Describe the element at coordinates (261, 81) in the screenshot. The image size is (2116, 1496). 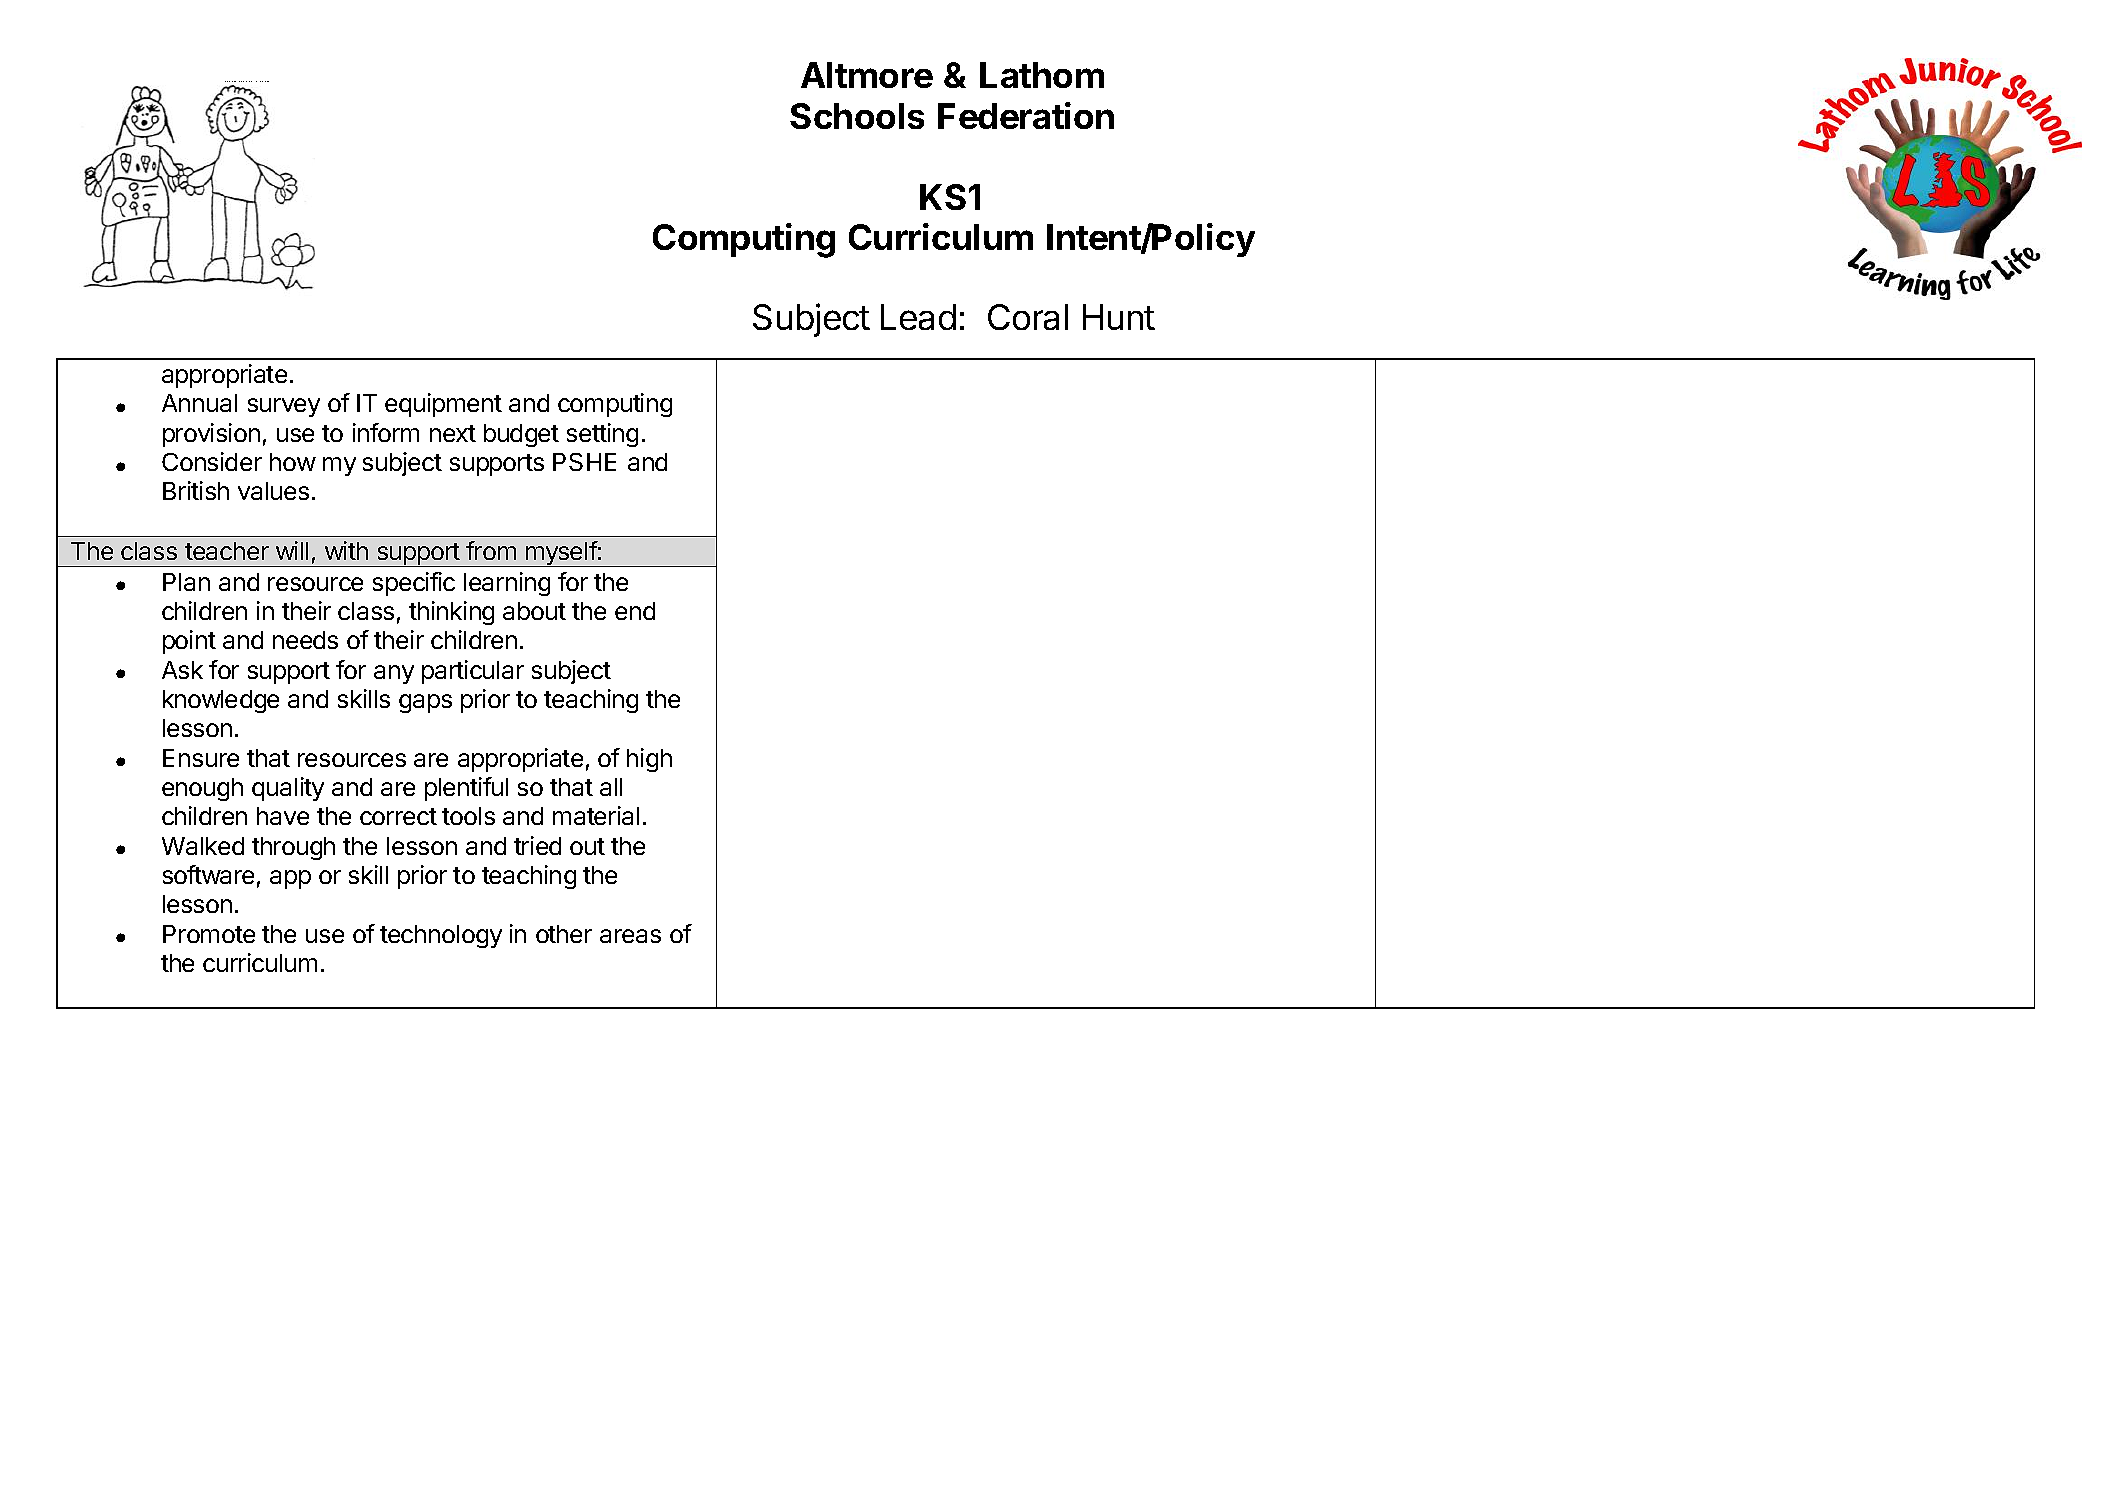
I see `they` at that location.
